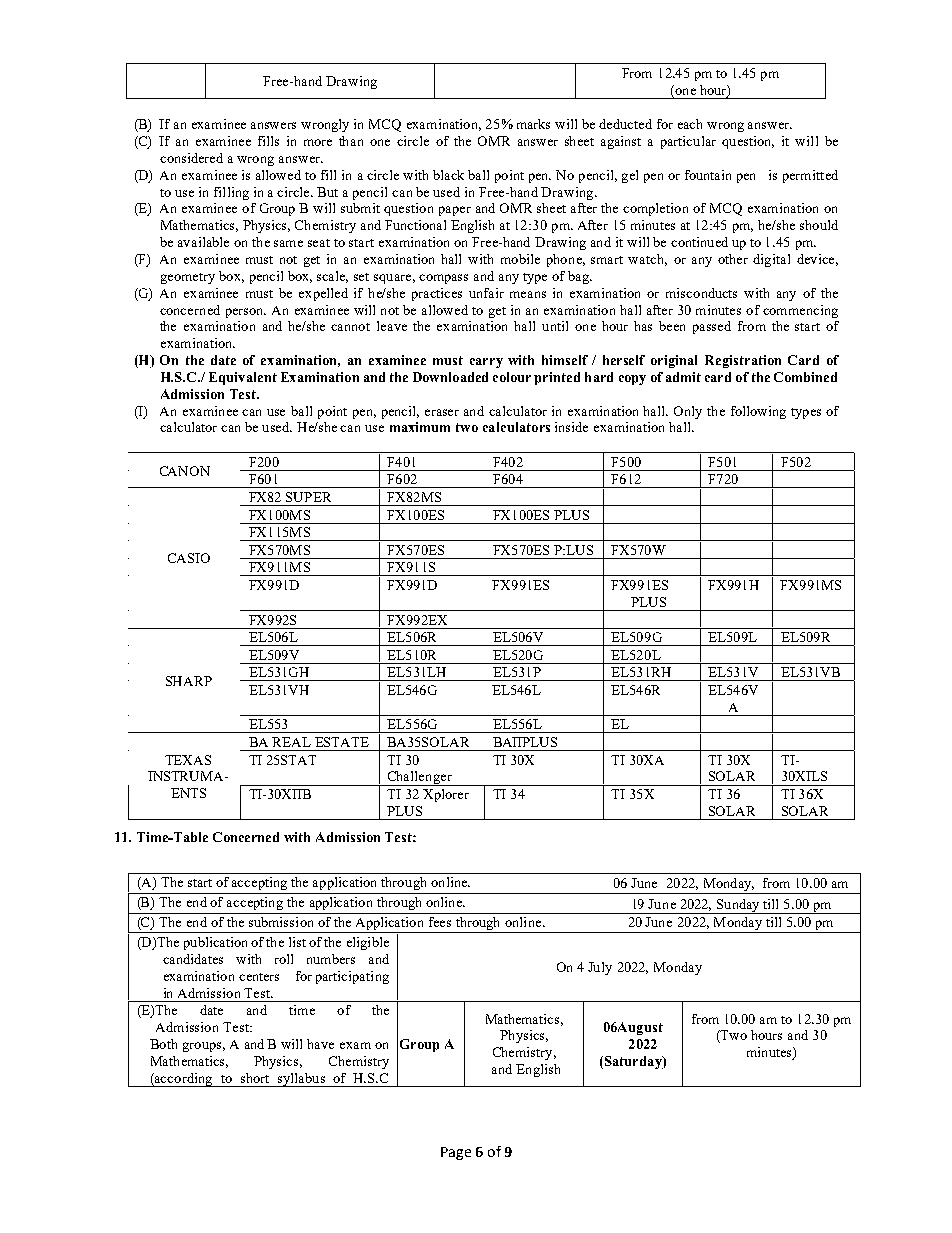 The image size is (952, 1233). What do you see at coordinates (448, 175) in the page?
I see `black` at bounding box center [448, 175].
